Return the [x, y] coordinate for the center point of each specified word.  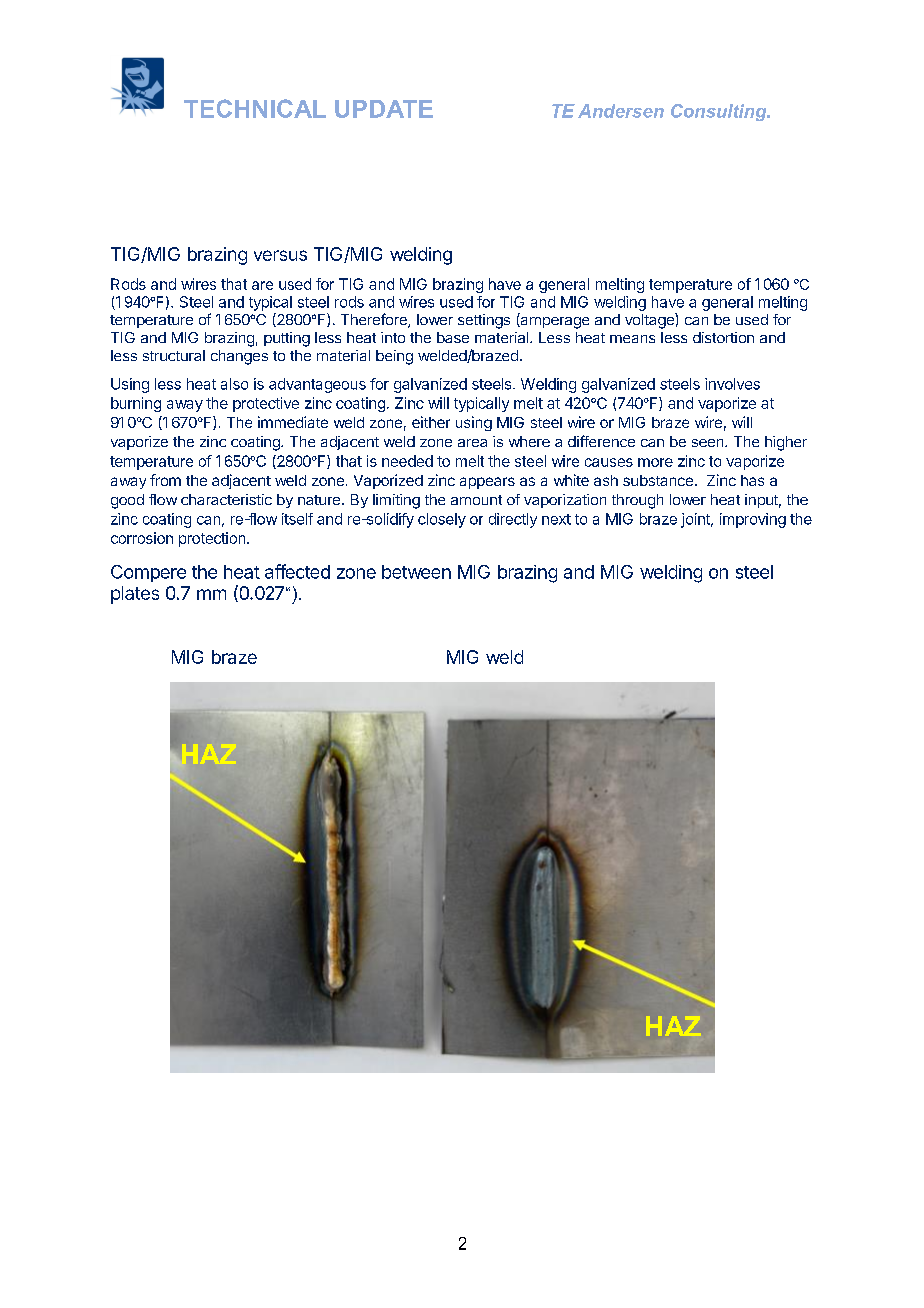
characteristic [226, 499]
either [431, 422]
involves [732, 384]
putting [287, 339]
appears [487, 483]
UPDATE [384, 109]
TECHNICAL [255, 108]
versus [280, 255]
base [453, 337]
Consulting [720, 112]
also [234, 384]
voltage [650, 321]
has [752, 480]
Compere [148, 573]
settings [484, 321]
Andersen [621, 111]
